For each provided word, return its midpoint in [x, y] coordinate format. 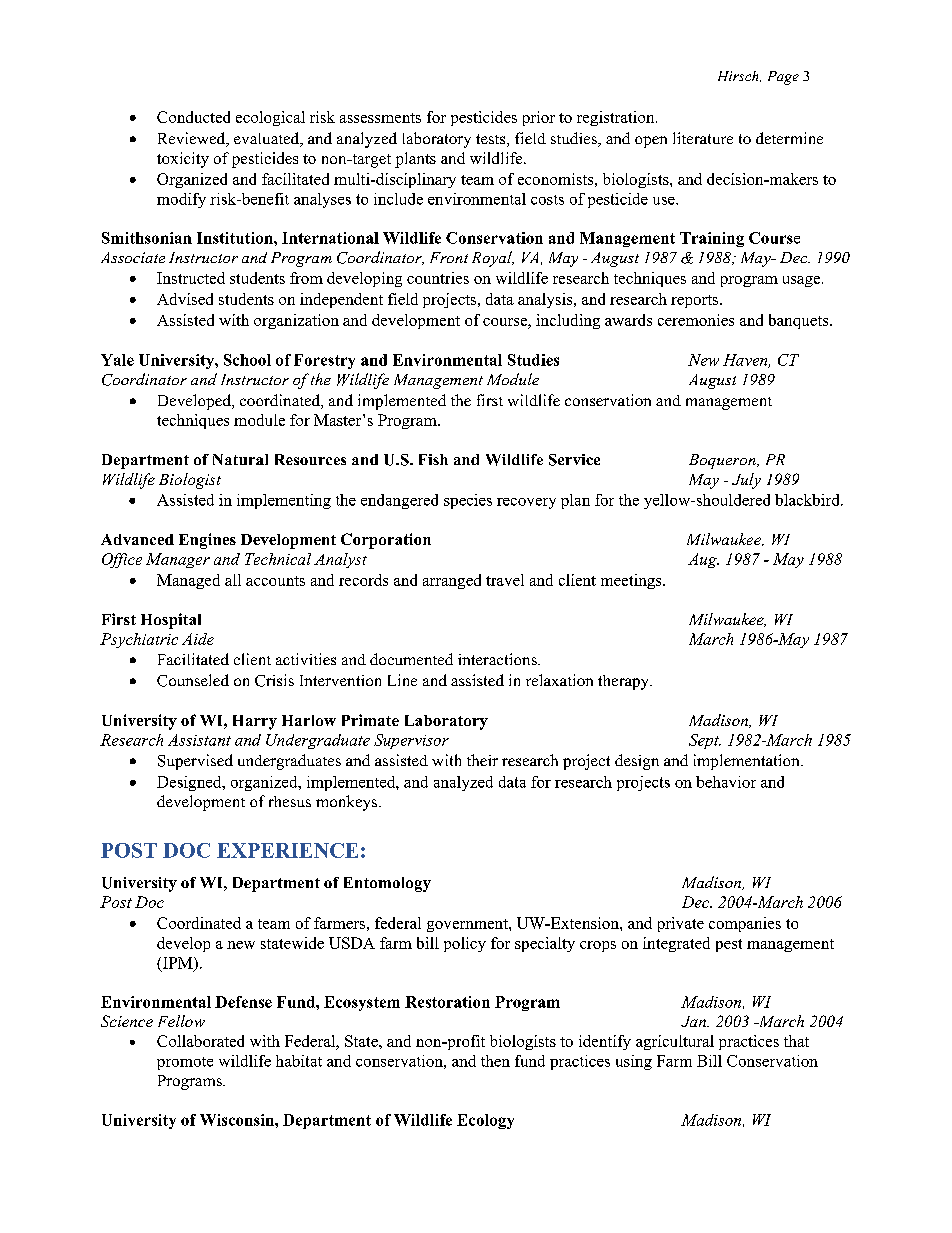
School [247, 360]
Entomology [387, 884]
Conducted [193, 117]
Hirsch [739, 76]
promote [185, 1063]
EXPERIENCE [287, 850]
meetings [632, 581]
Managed [188, 581]
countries [438, 278]
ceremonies [696, 320]
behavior [726, 782]
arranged [452, 581]
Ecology [485, 1121]
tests [492, 140]
